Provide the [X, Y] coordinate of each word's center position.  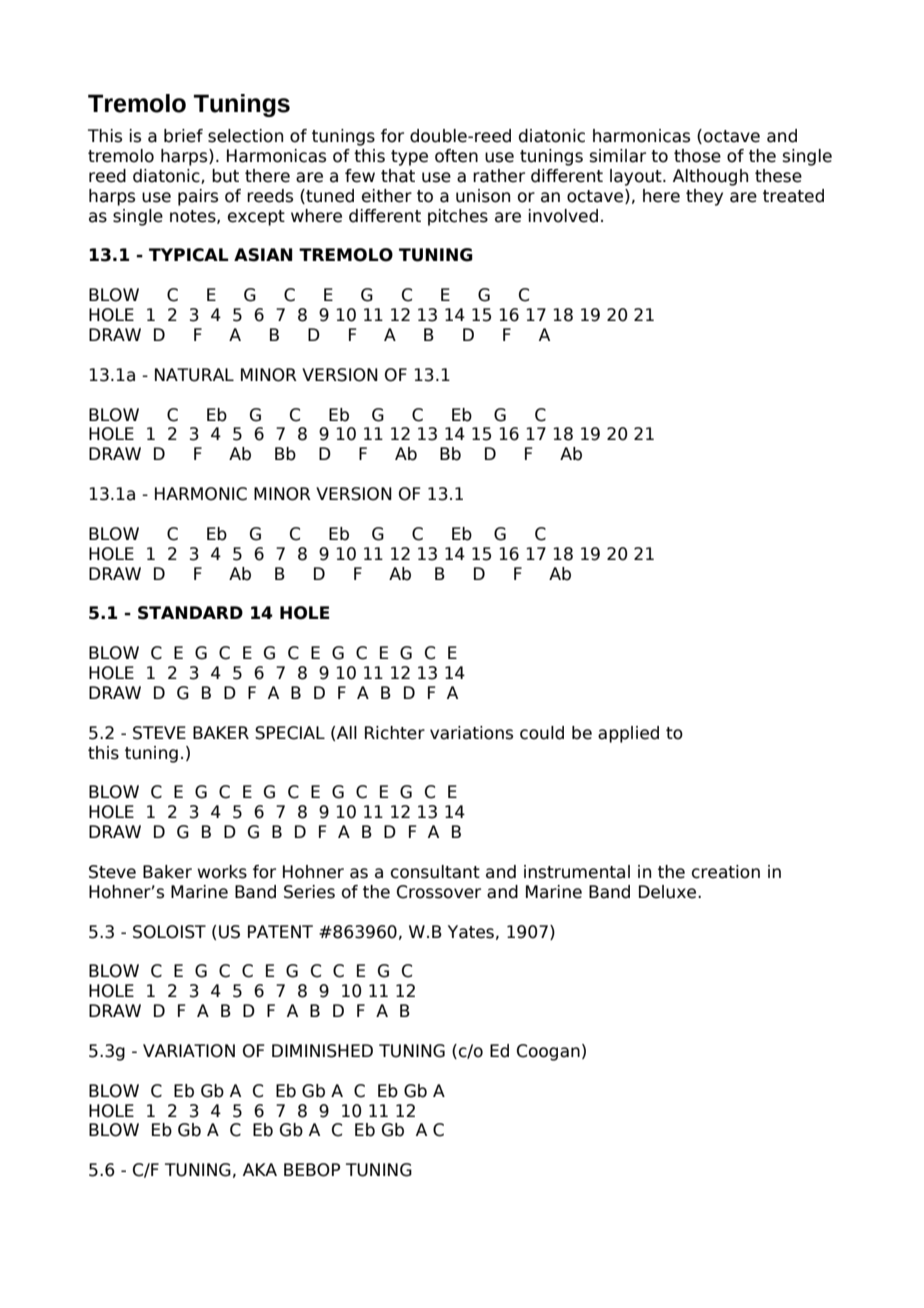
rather [499, 176]
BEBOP [312, 1170]
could [542, 733]
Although [710, 177]
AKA [260, 1169]
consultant [435, 872]
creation [726, 872]
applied [628, 734]
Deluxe [669, 892]
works [222, 872]
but [225, 176]
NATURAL [194, 375]
